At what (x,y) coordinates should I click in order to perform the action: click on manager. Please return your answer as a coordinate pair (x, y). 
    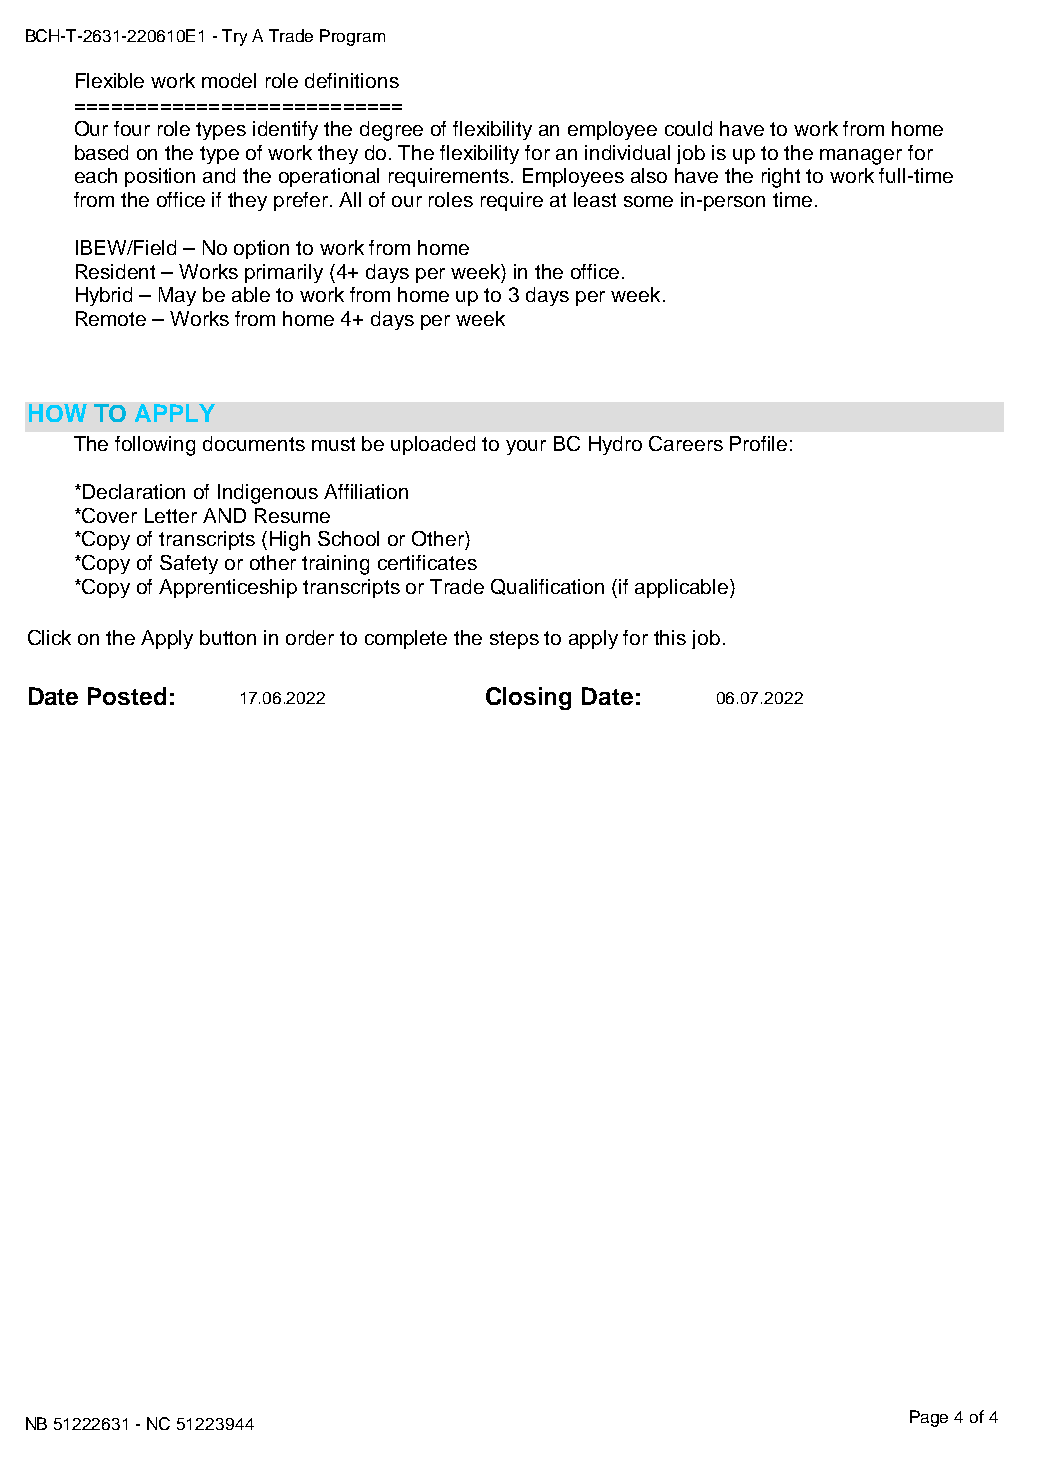
    Looking at the image, I should click on (861, 157).
